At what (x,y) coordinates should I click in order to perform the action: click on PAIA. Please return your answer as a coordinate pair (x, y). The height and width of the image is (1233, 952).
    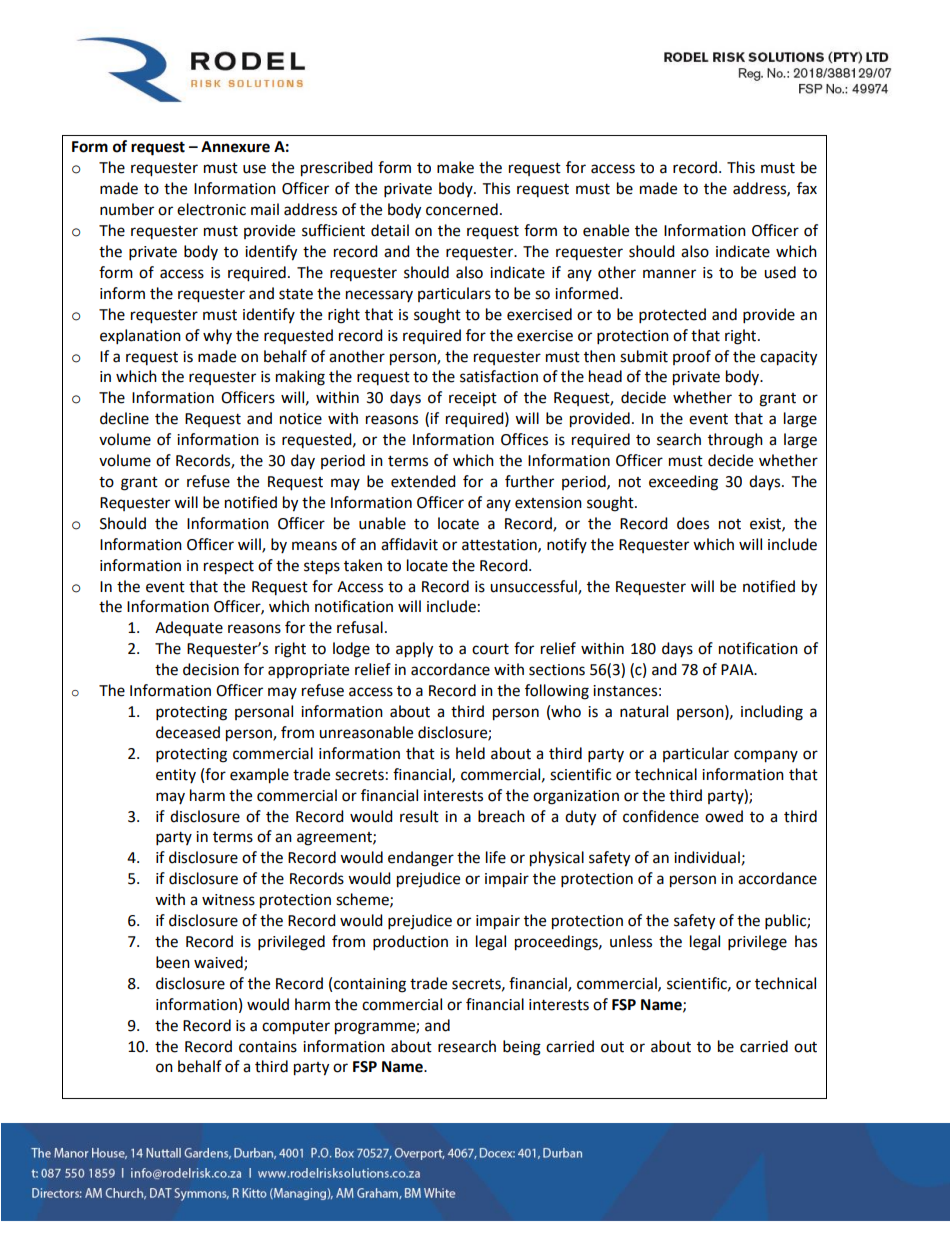
    Looking at the image, I should click on (738, 669).
